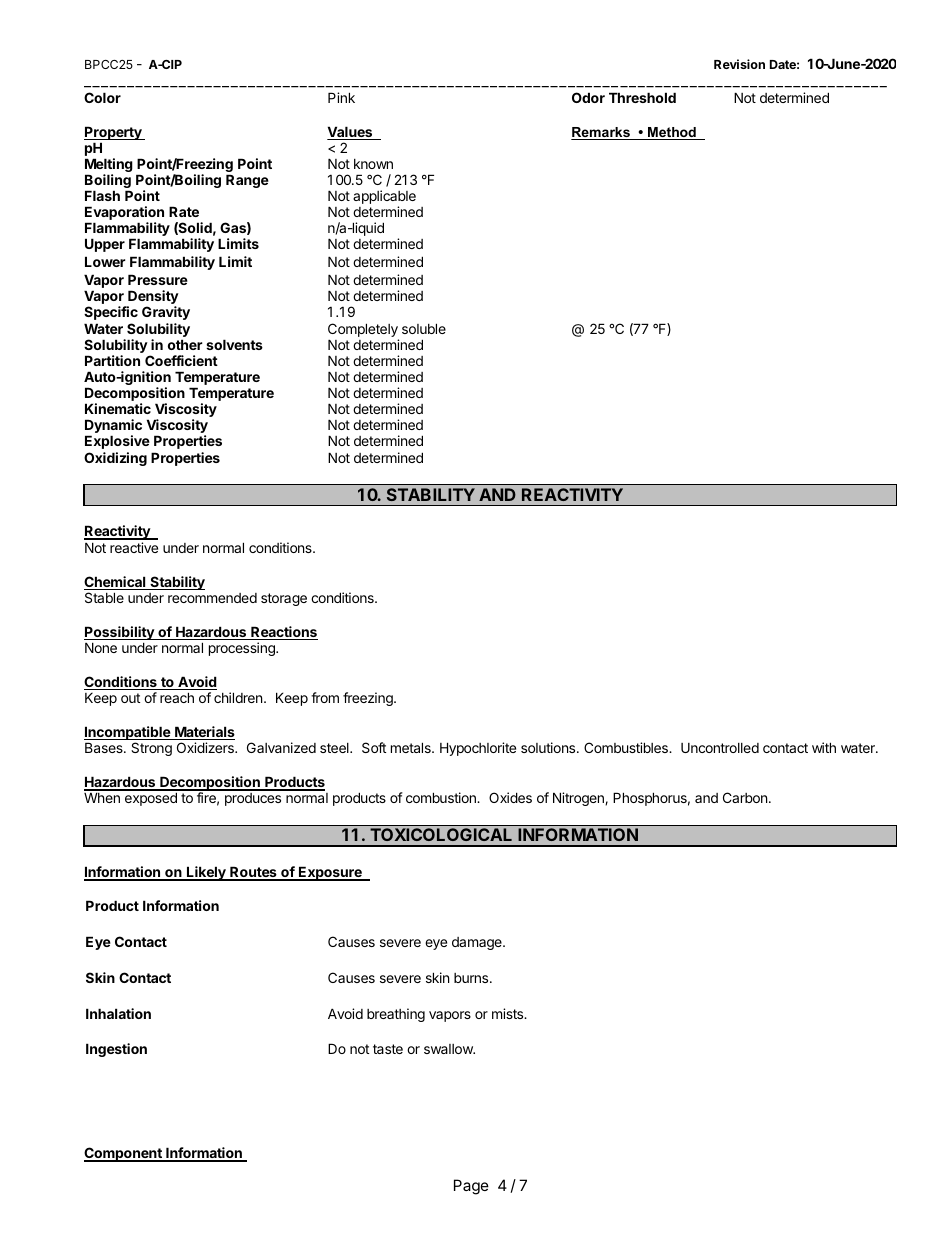  Describe the element at coordinates (745, 797) in the screenshot. I see `Carbon` at that location.
